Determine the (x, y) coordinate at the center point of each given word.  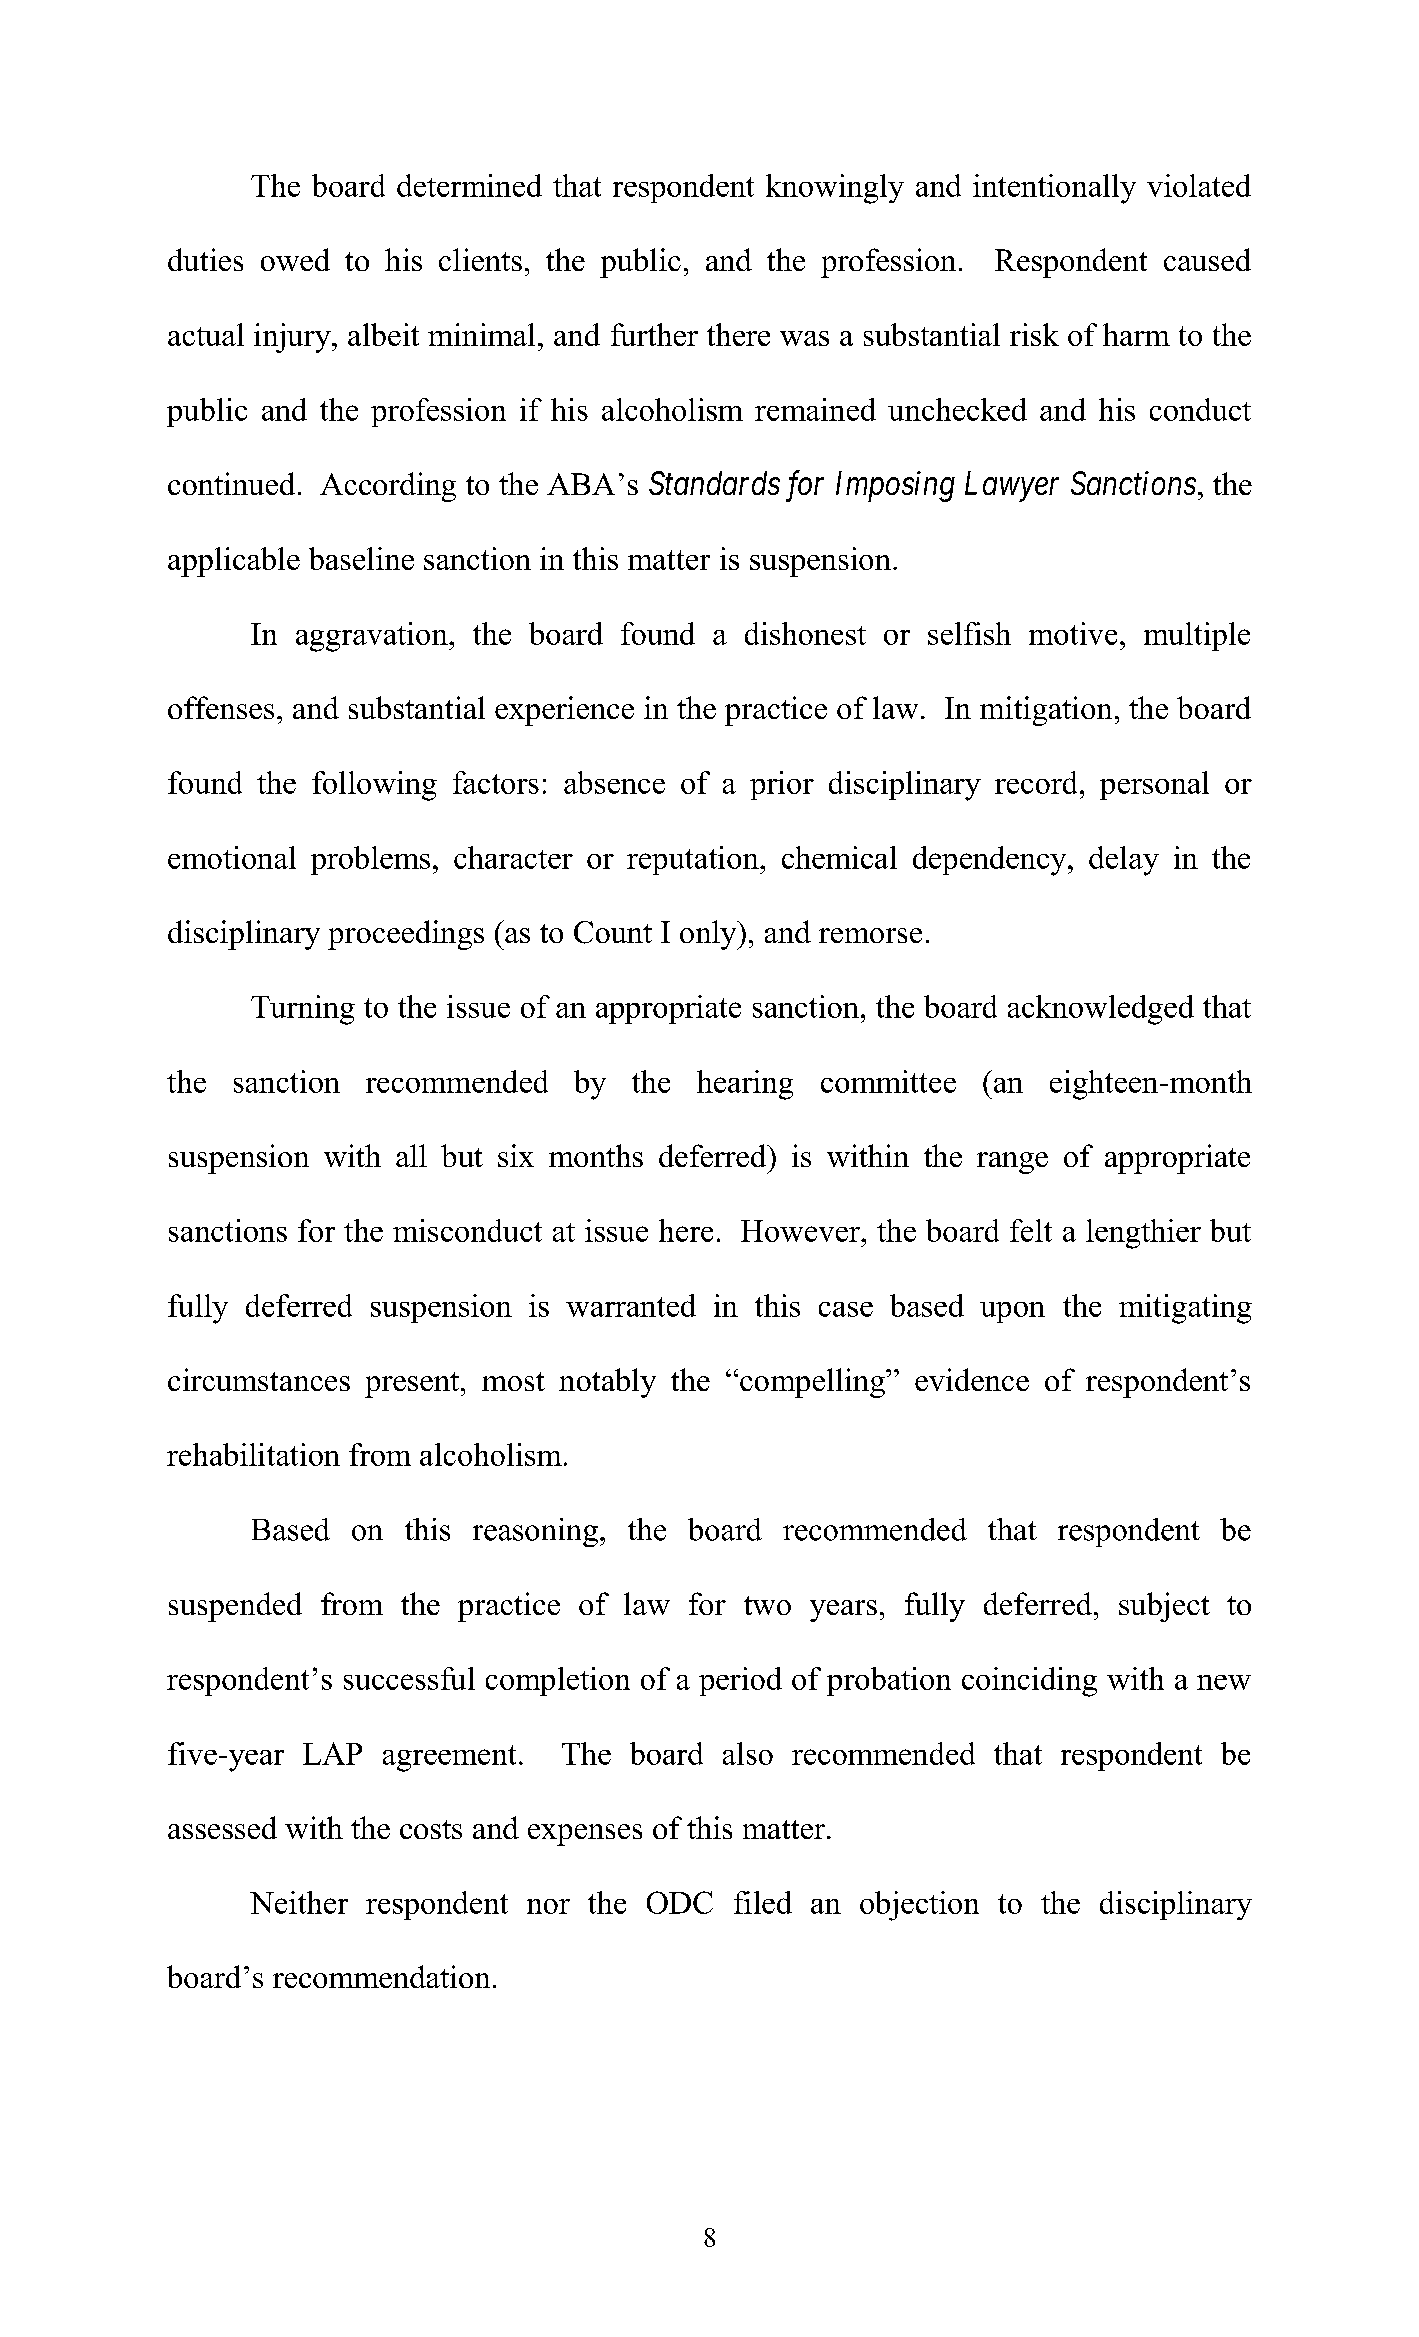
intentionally (1054, 189)
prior (782, 785)
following (374, 786)
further (654, 334)
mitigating (1185, 1309)
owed (295, 259)
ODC (680, 1902)
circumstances (259, 1379)
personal (1154, 785)
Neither (299, 1902)
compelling (813, 1383)
